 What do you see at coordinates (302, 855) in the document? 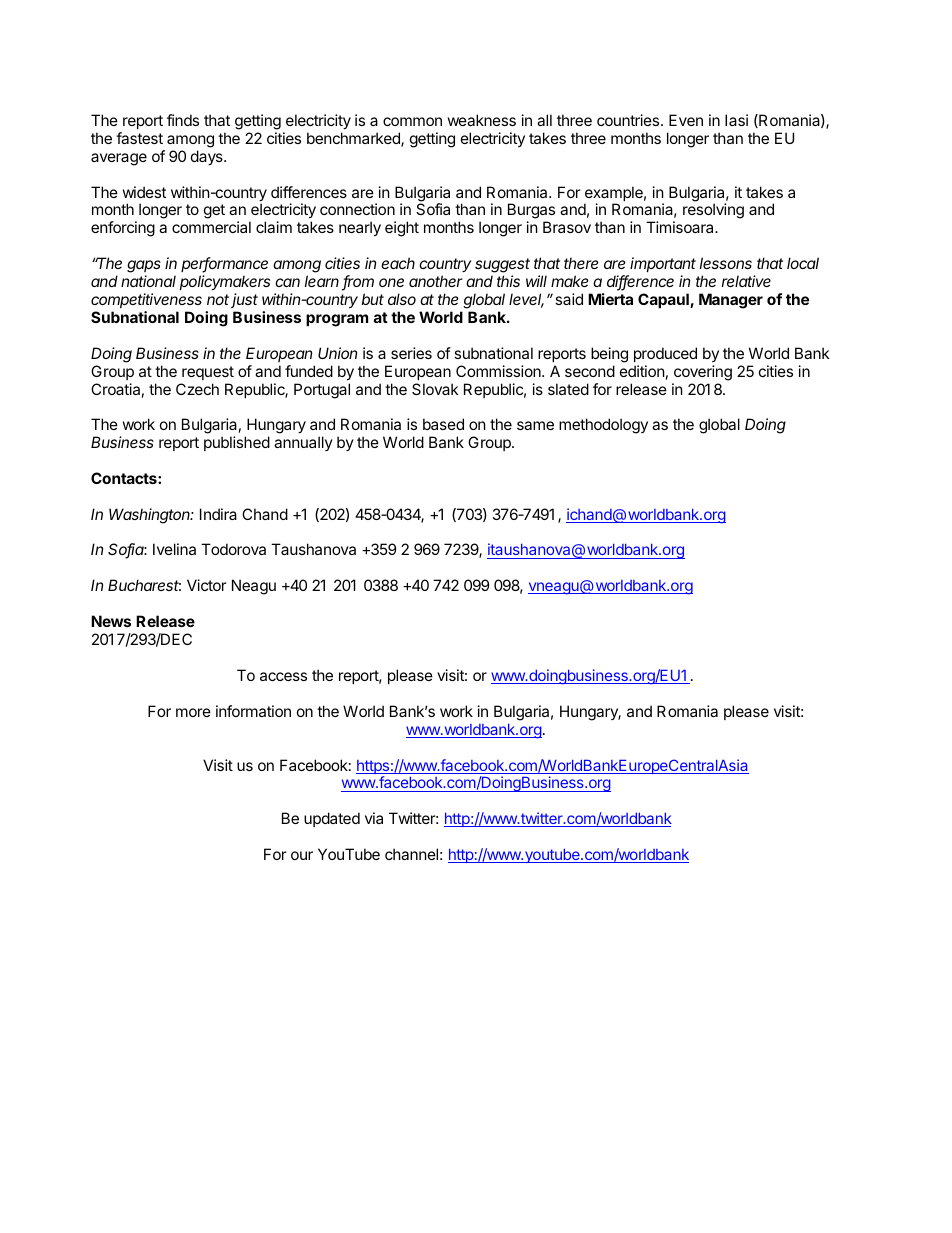
I see `our` at bounding box center [302, 855].
